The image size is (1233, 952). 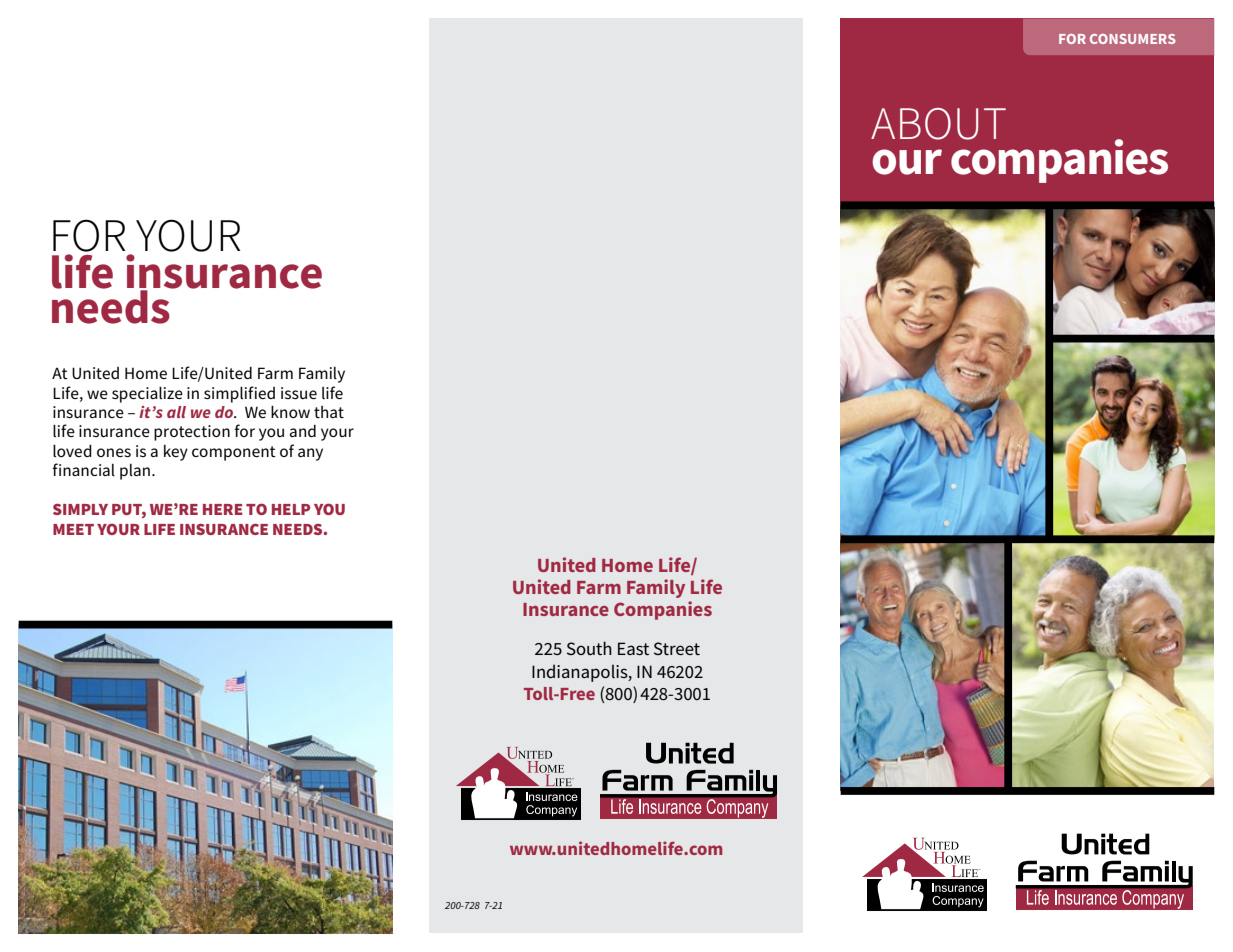 What do you see at coordinates (589, 648) in the screenshot?
I see `South` at bounding box center [589, 648].
